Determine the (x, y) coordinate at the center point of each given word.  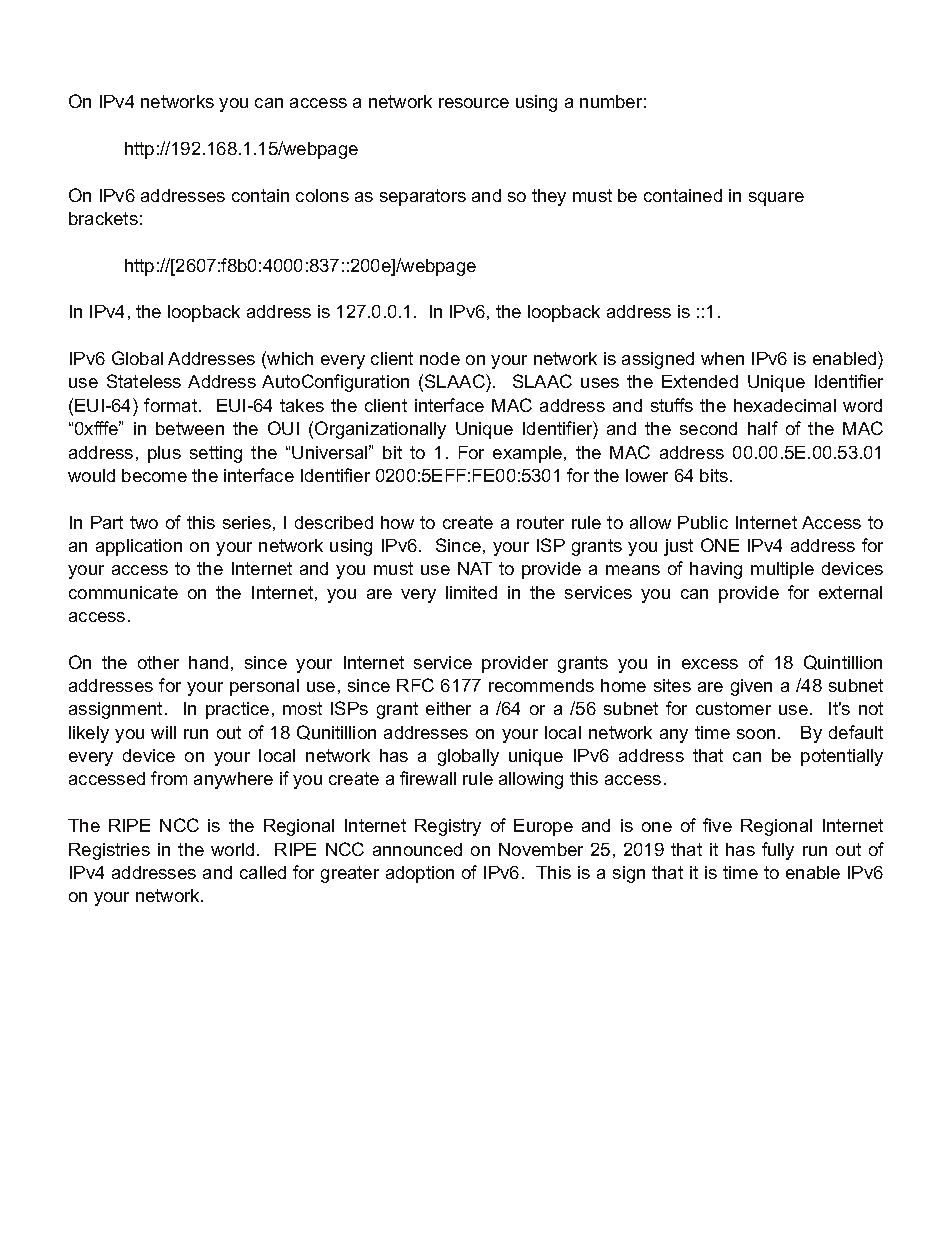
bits (714, 475)
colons (322, 195)
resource (474, 103)
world (232, 849)
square (776, 199)
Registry (448, 827)
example (529, 454)
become (154, 475)
